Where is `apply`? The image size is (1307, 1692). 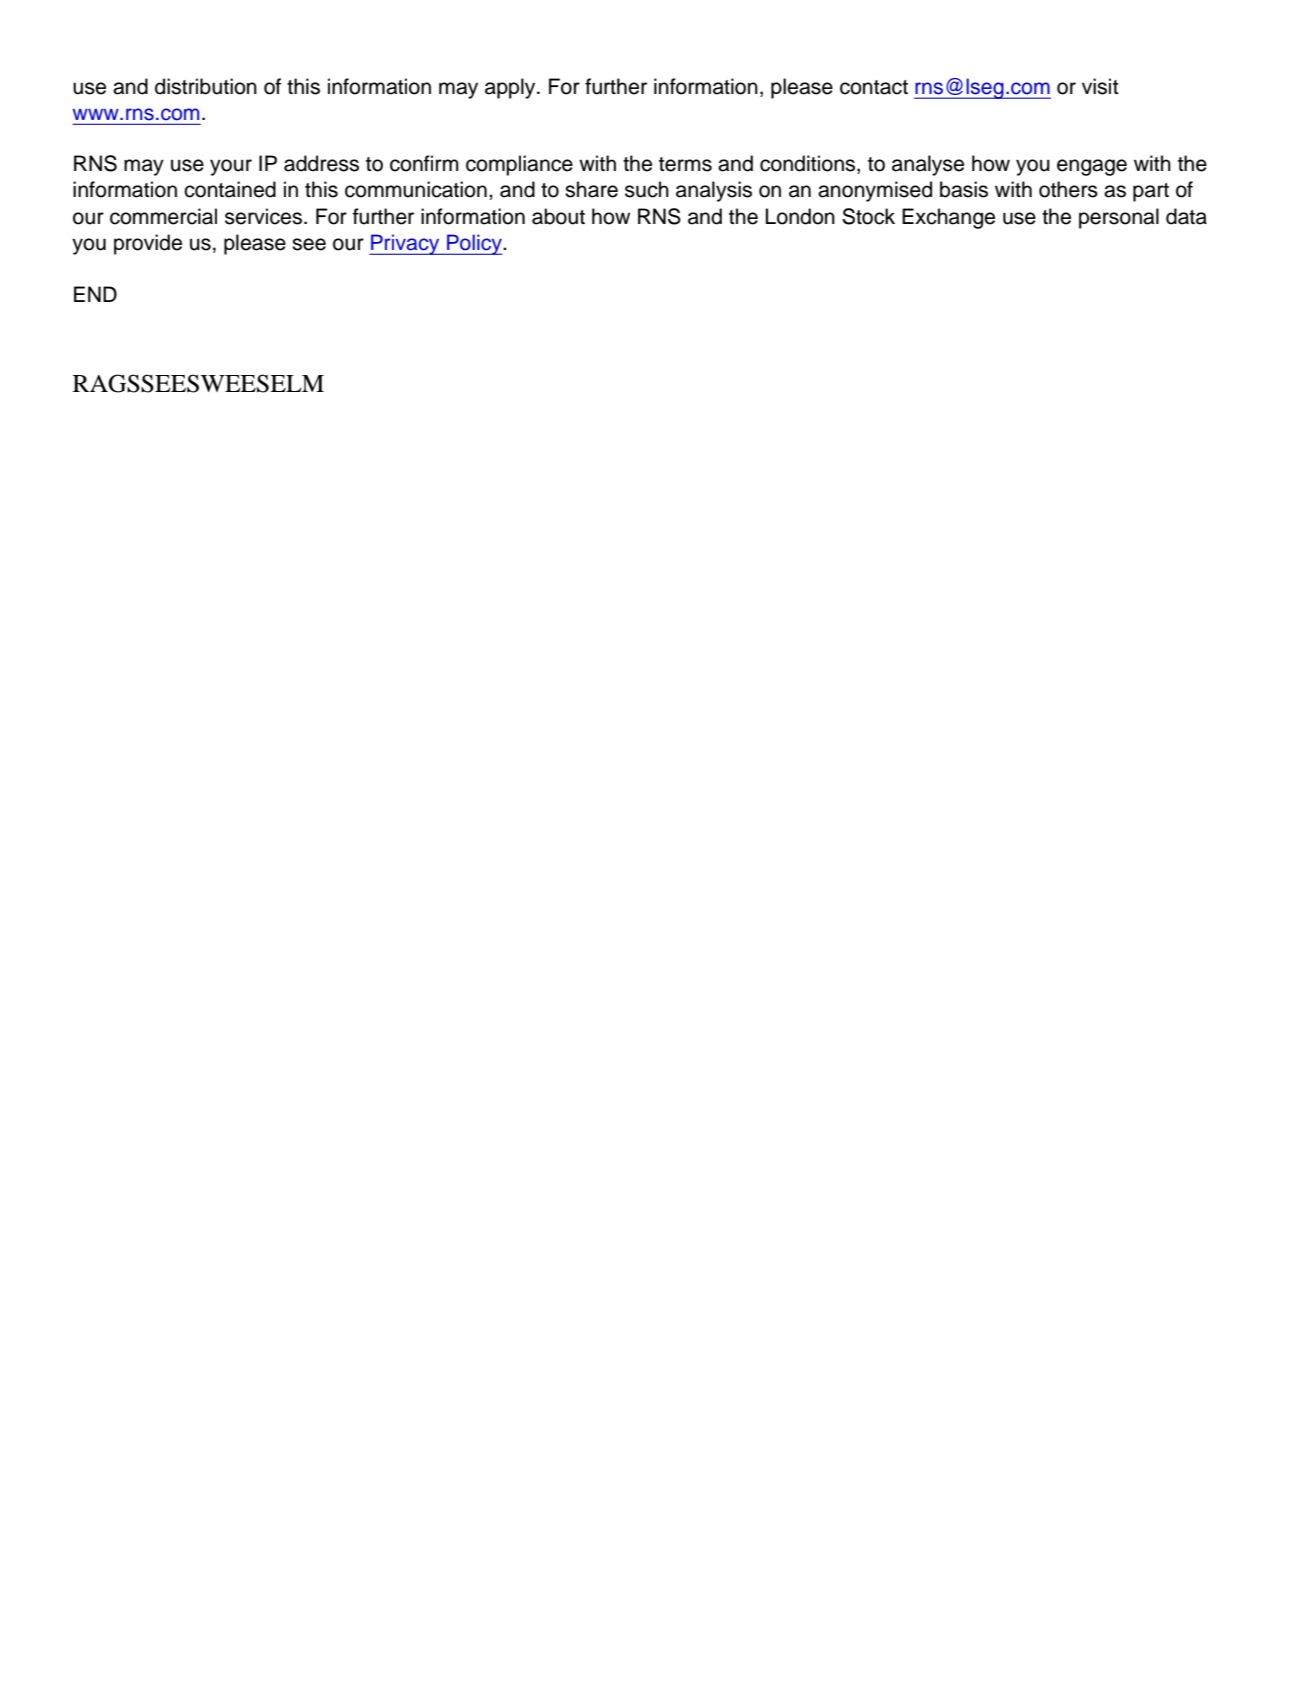 apply is located at coordinates (511, 88).
